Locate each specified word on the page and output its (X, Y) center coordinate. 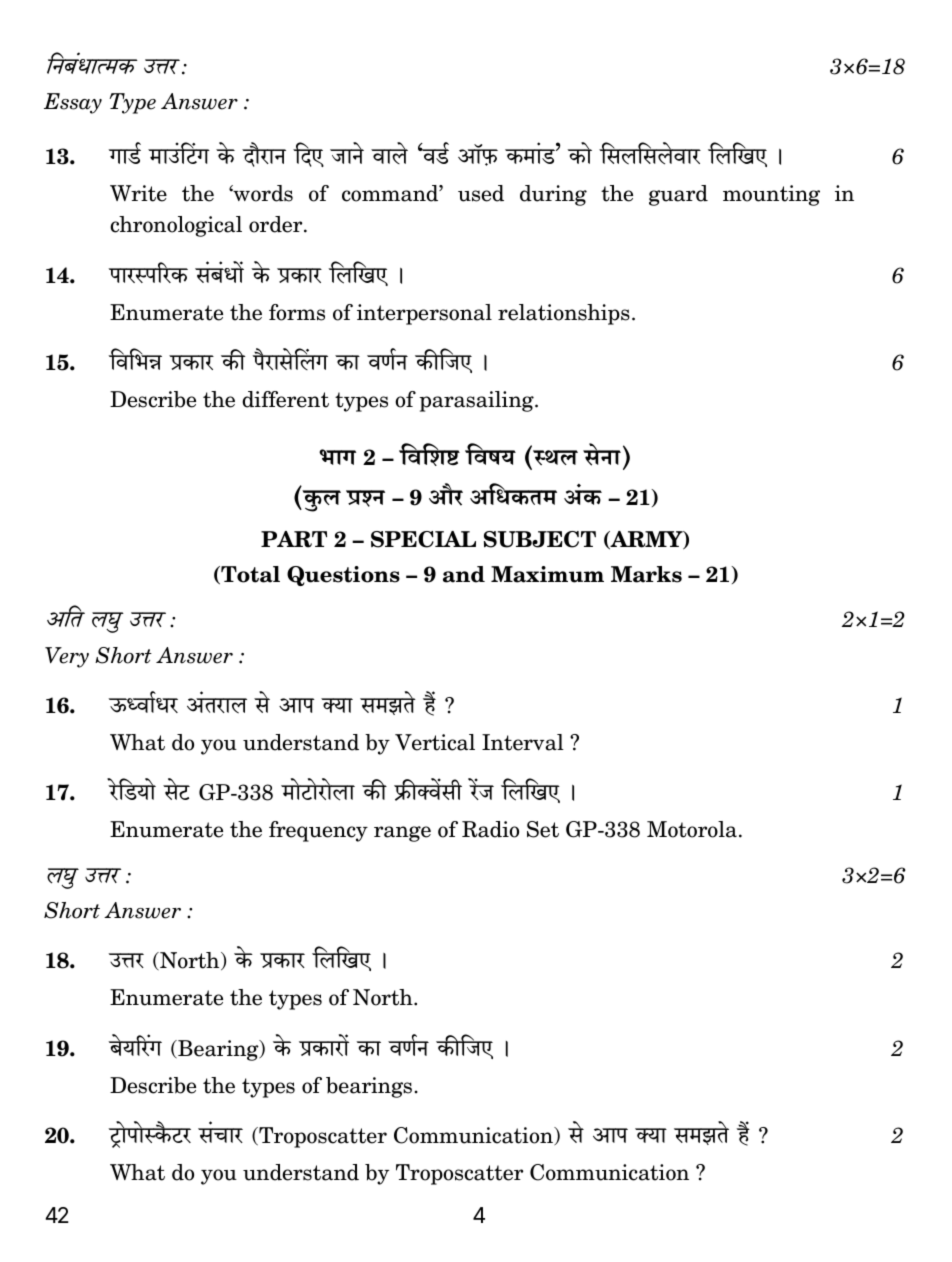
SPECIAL (423, 539)
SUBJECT (540, 539)
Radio (490, 829)
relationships (564, 314)
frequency (318, 831)
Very (67, 657)
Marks (646, 574)
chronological (176, 226)
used (481, 193)
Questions (343, 576)
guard (678, 195)
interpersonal (424, 314)
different (285, 399)
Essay (73, 103)
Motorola (692, 829)
